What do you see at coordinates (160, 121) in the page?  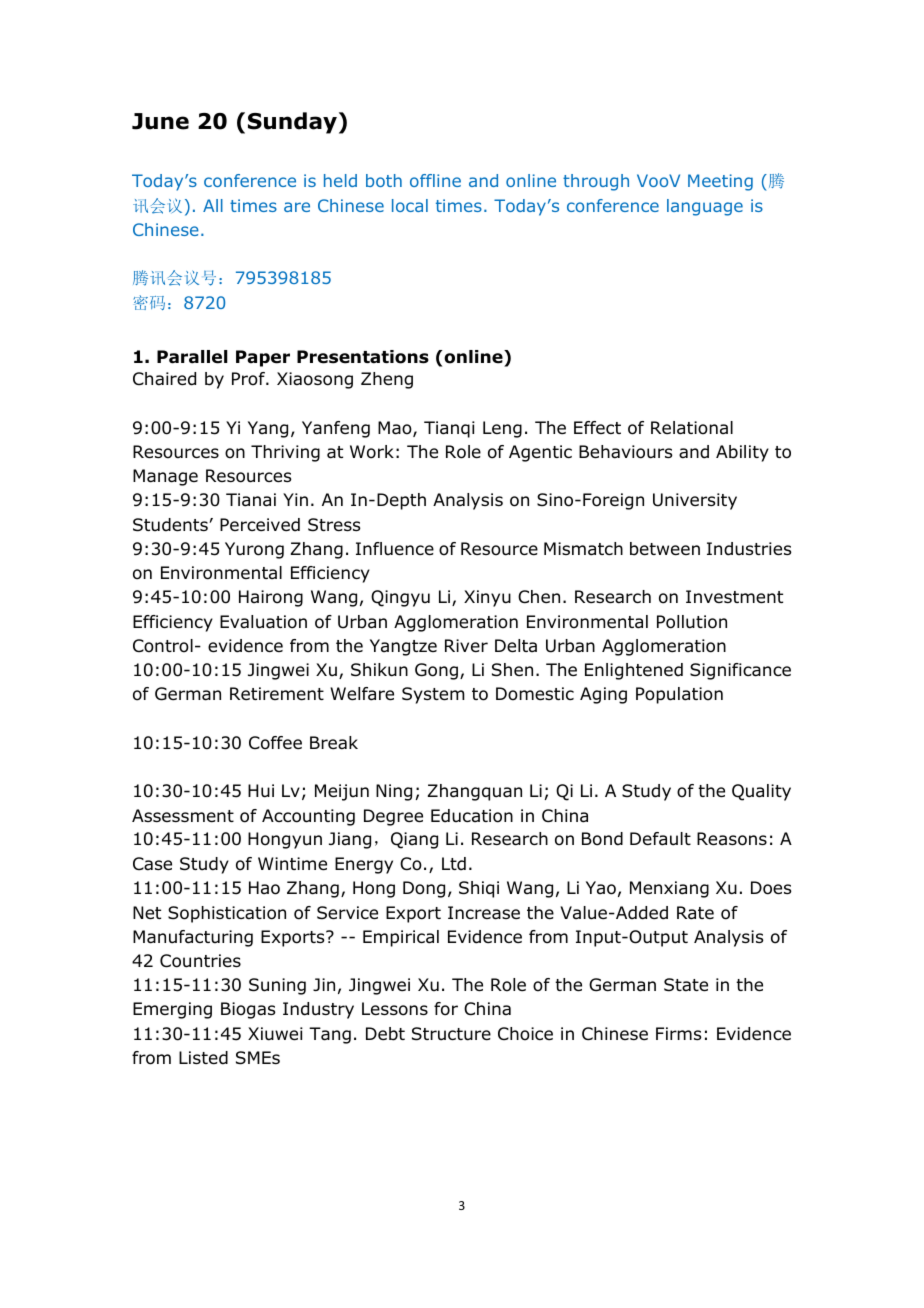 I see `June` at bounding box center [160, 121].
